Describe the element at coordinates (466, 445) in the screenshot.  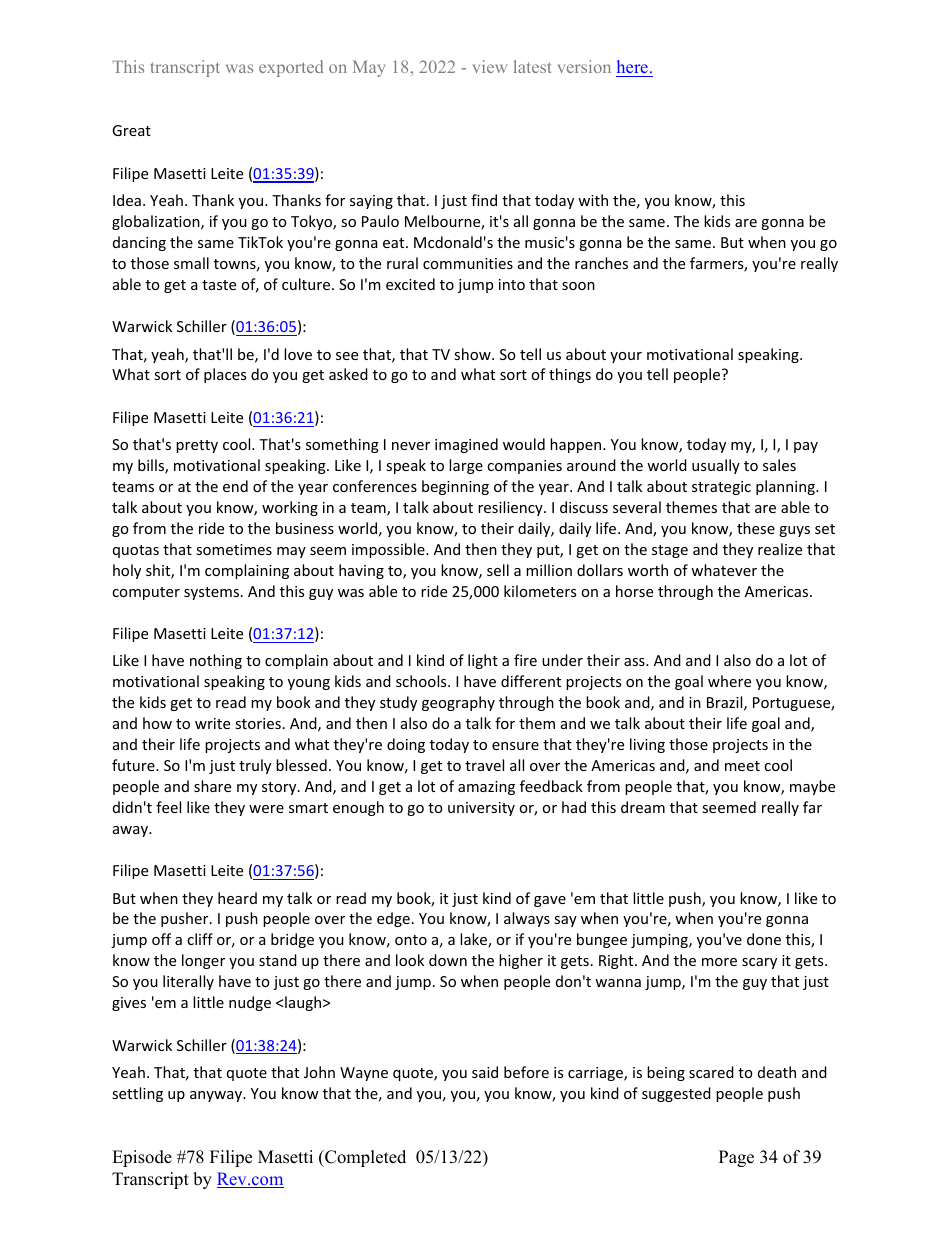
I see `imagined` at that location.
